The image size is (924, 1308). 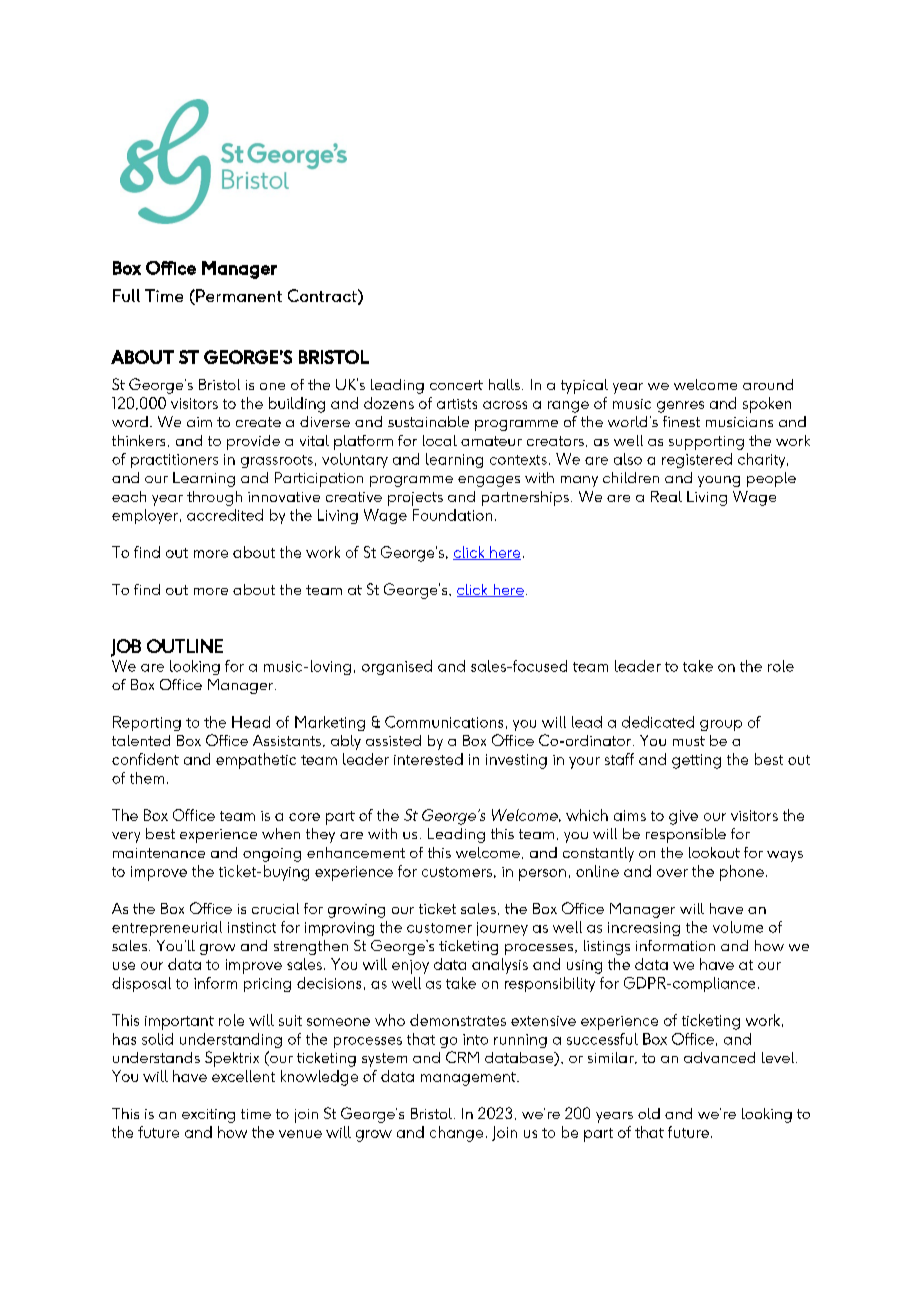 I want to click on lookout, so click(x=714, y=852).
